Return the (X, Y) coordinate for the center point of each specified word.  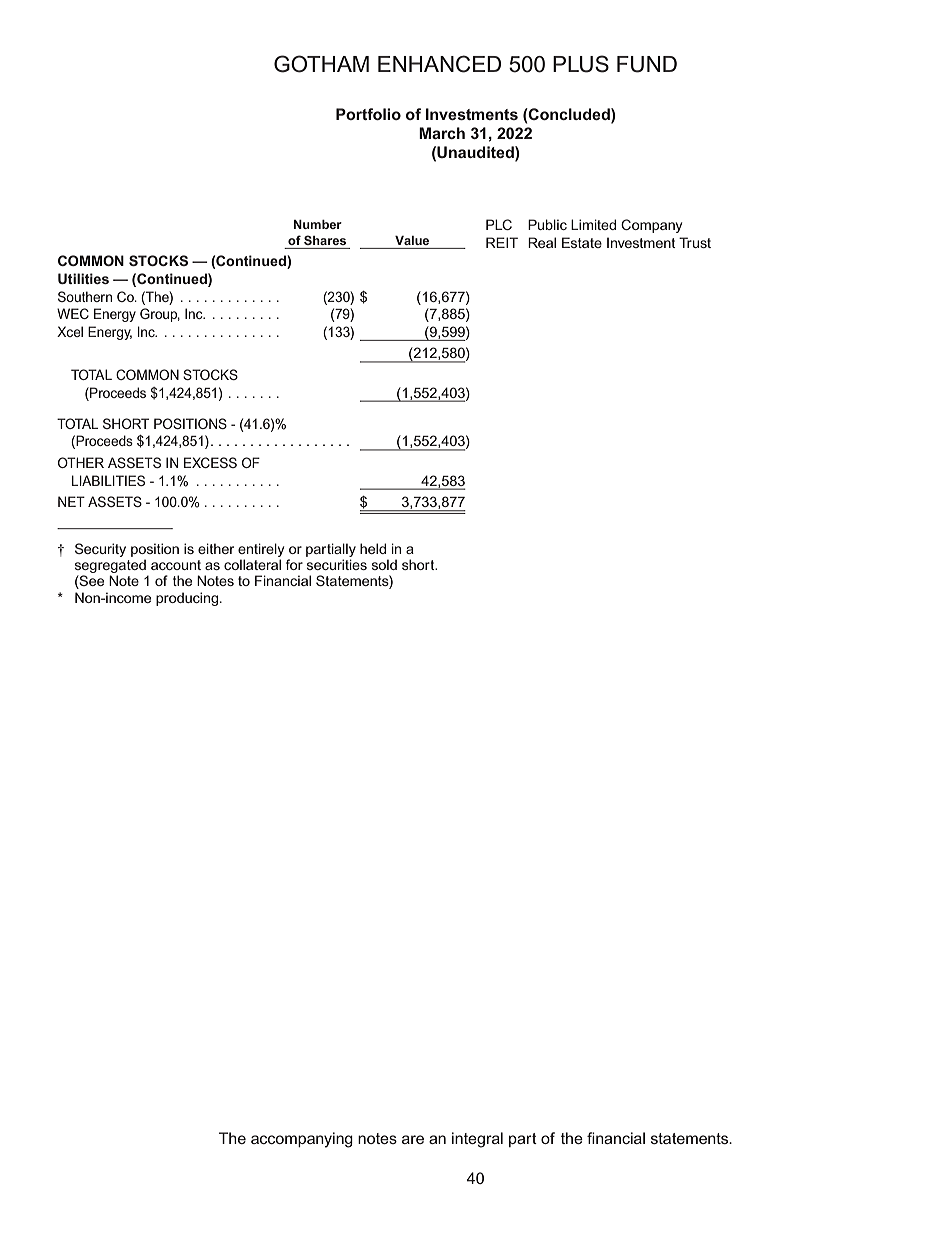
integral (477, 1140)
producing (188, 599)
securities (337, 564)
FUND (647, 64)
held (373, 548)
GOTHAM (321, 64)
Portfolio (368, 114)
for (294, 564)
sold (384, 564)
